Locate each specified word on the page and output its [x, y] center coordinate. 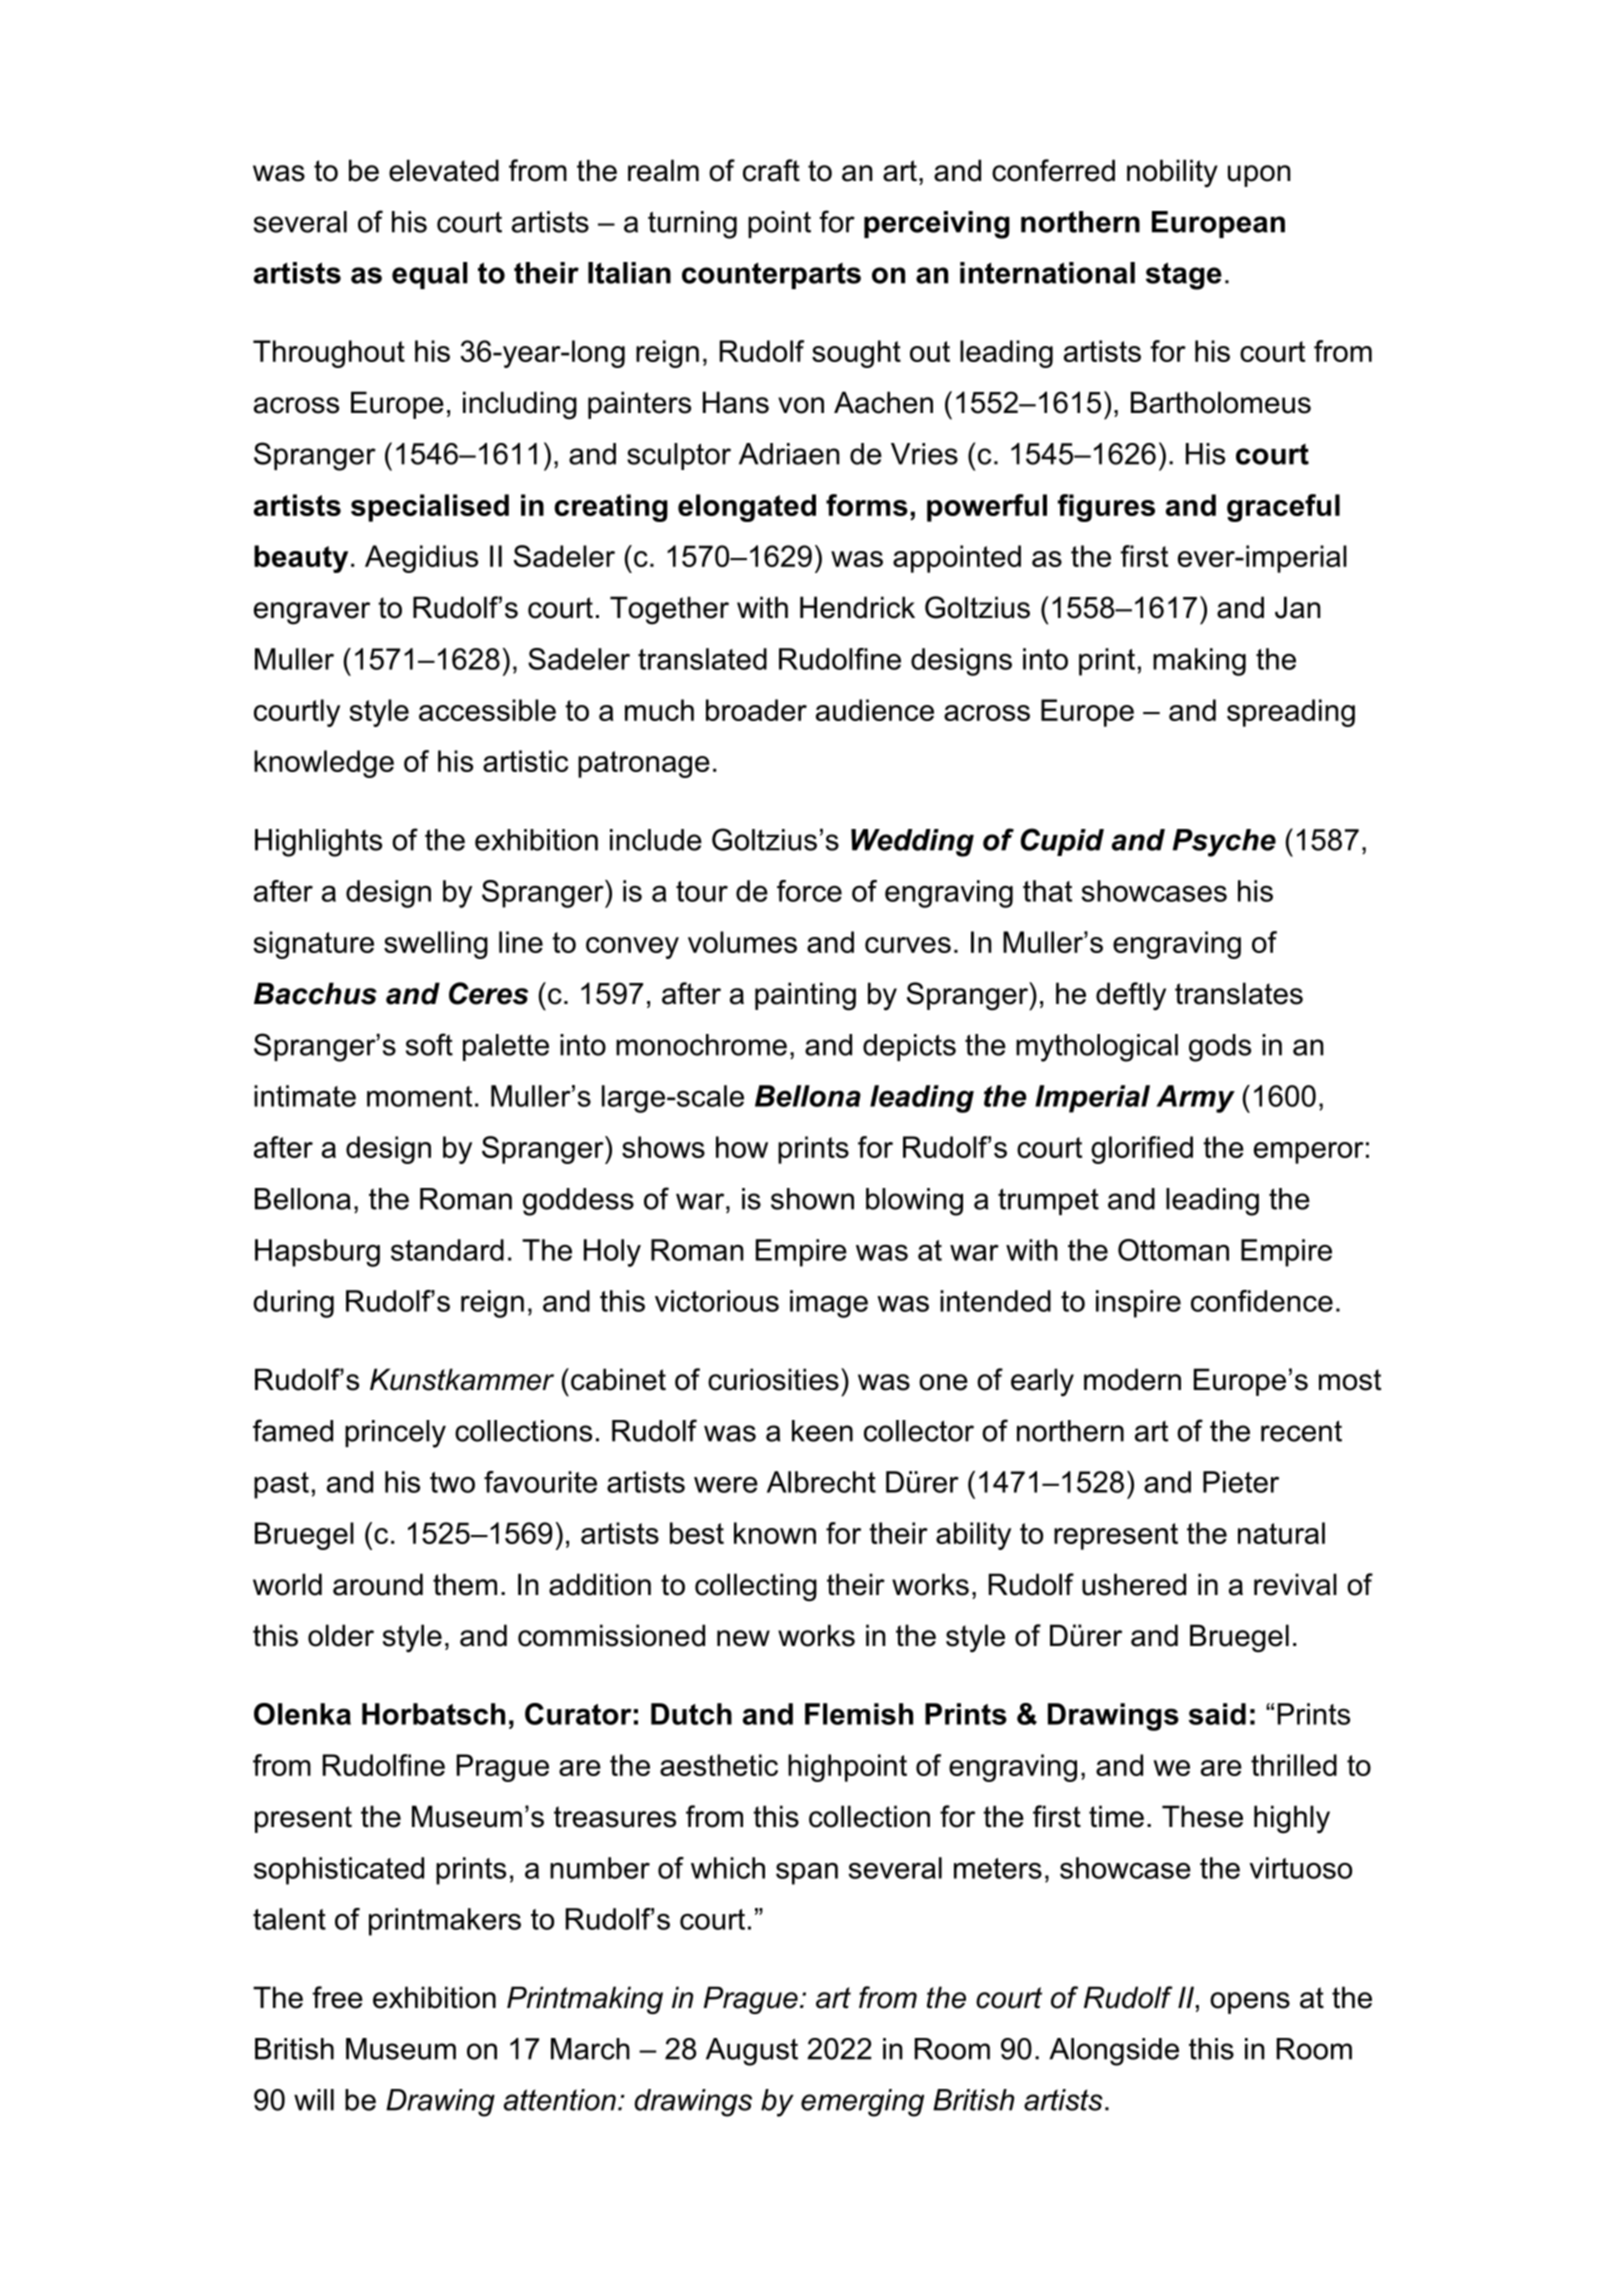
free [337, 1997]
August [752, 2052]
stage [1184, 276]
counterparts [771, 276]
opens [1250, 2003]
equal [430, 275]
